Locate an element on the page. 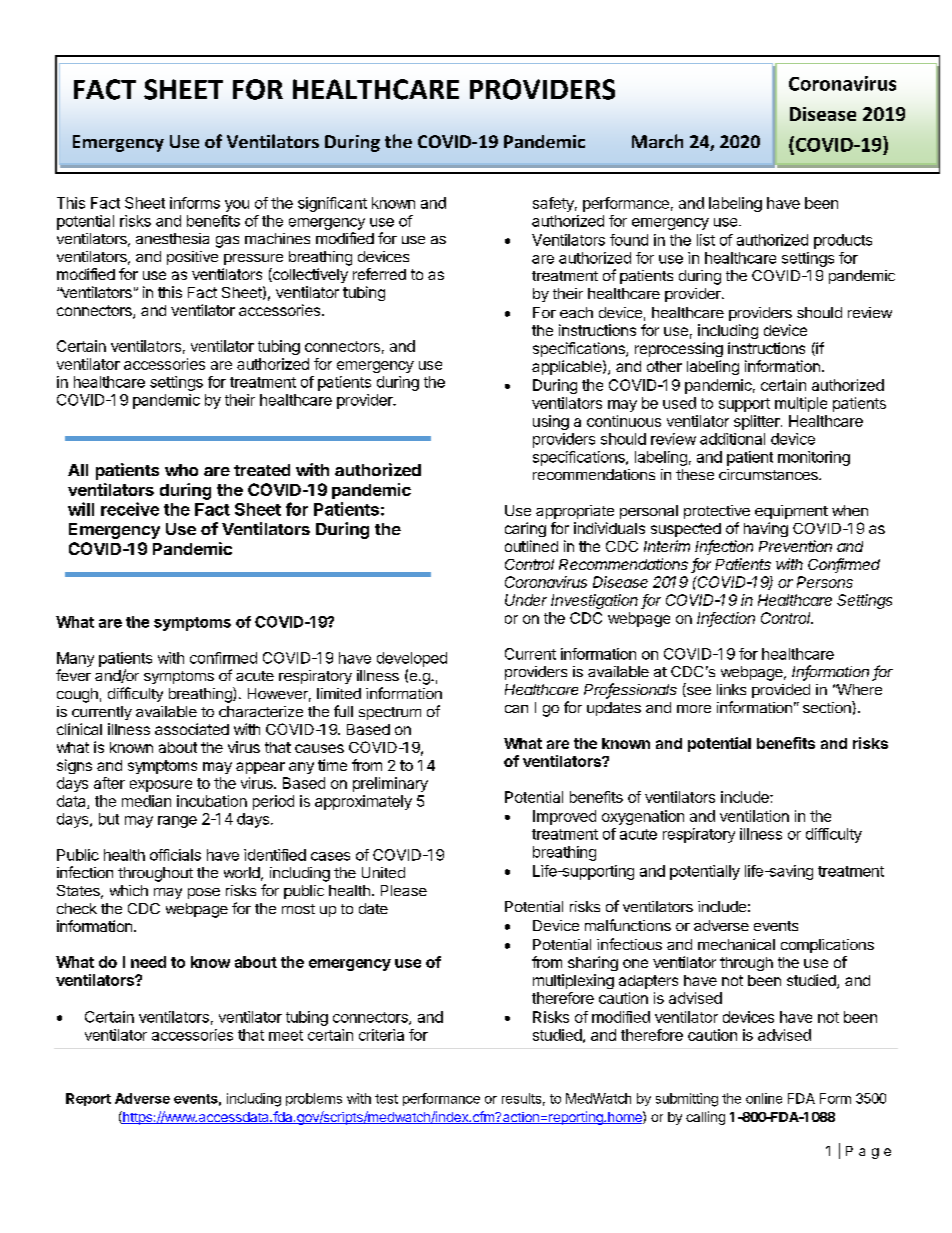 Image resolution: width=952 pixels, height=1233 pixels. Many is located at coordinates (75, 659).
